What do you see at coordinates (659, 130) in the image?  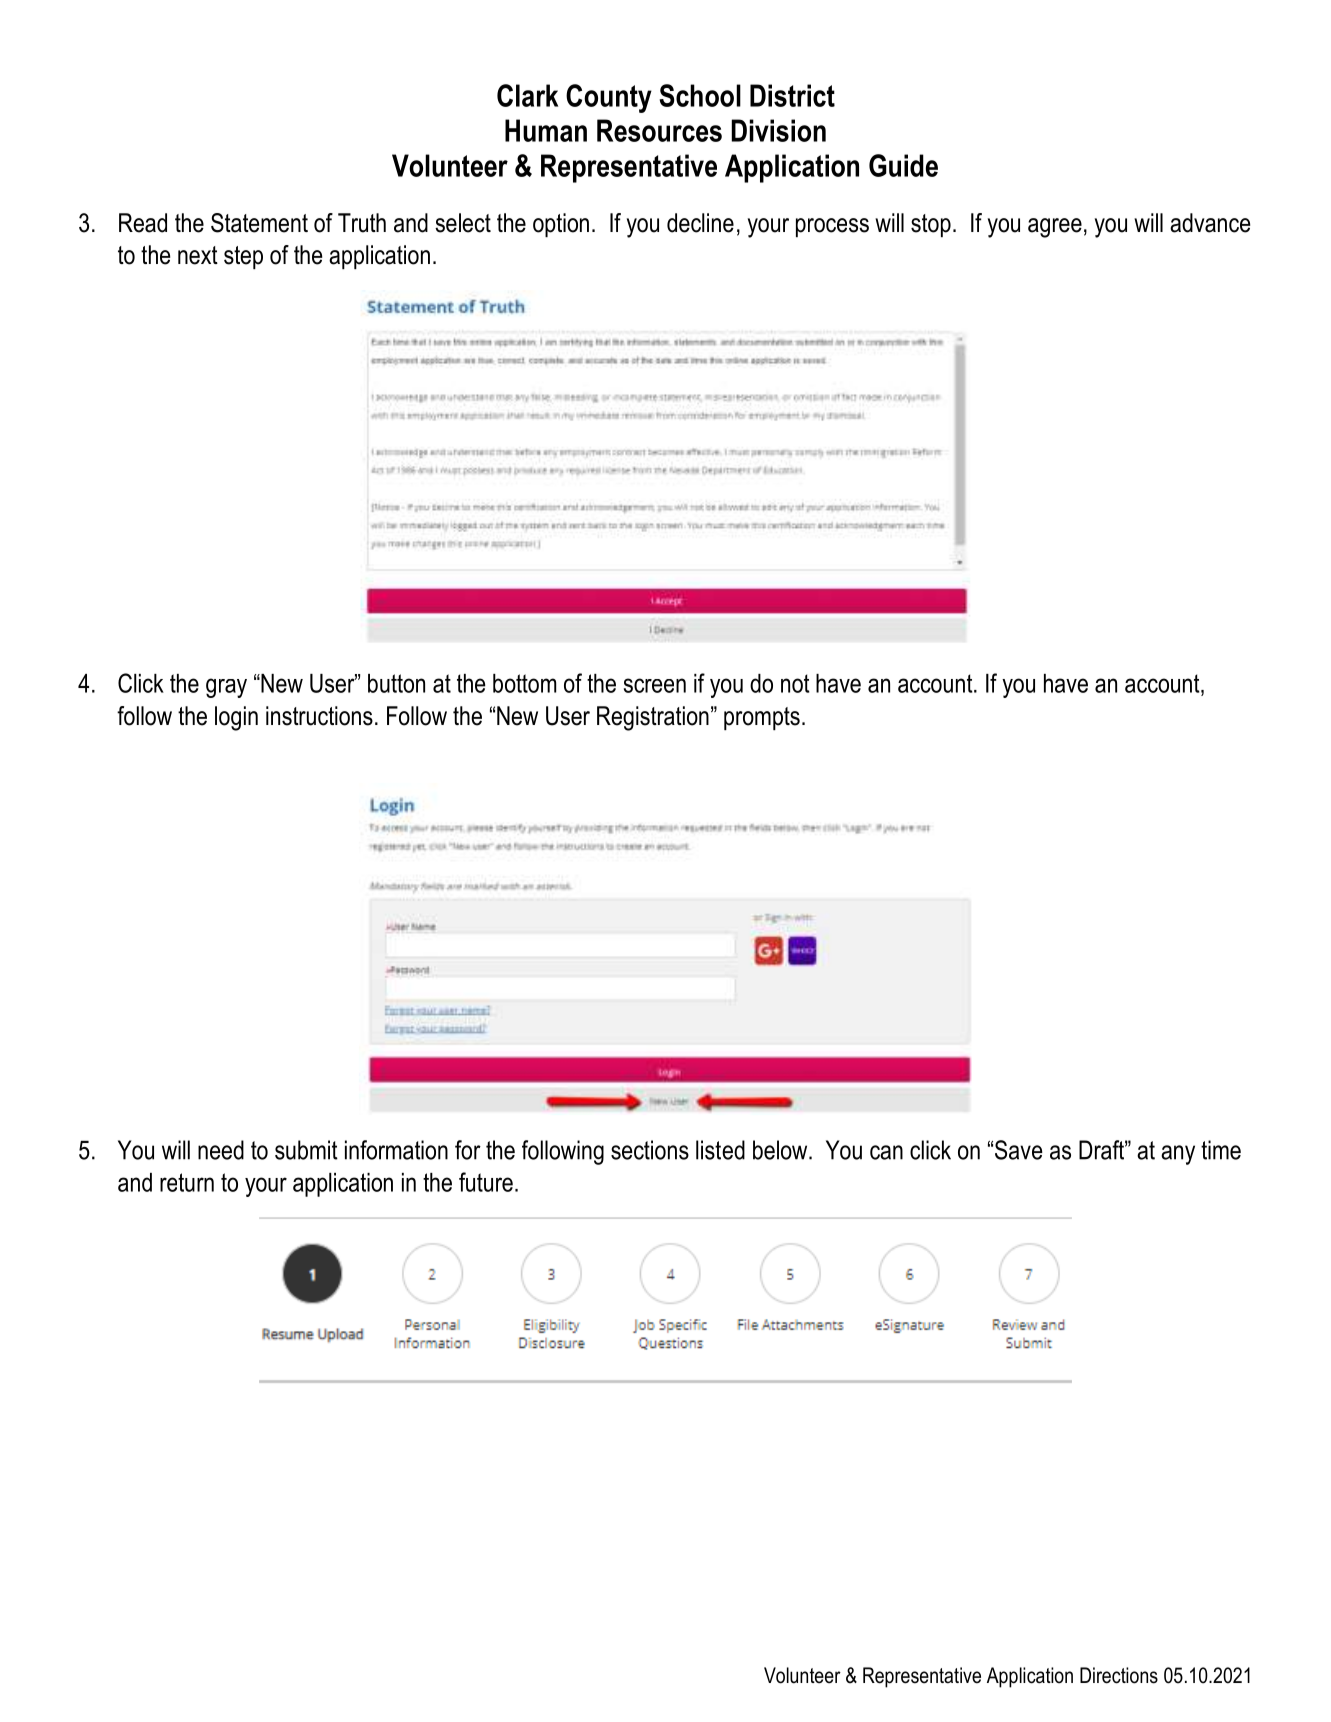 I see `Resources` at bounding box center [659, 130].
